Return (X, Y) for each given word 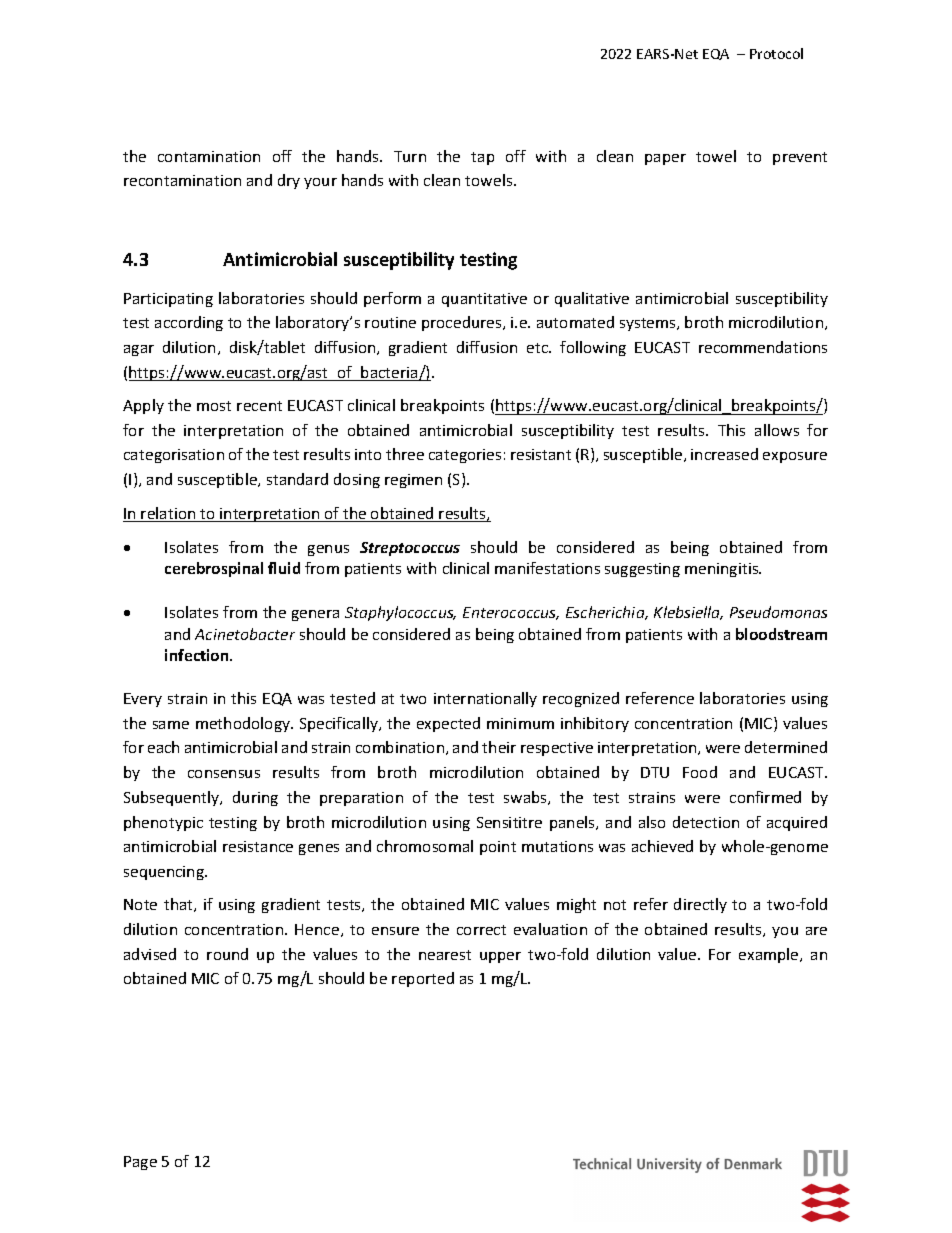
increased (724, 454)
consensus (224, 774)
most (214, 406)
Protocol (776, 53)
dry (289, 181)
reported (423, 979)
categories (465, 456)
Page (140, 1163)
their (499, 747)
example (770, 955)
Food (700, 772)
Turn (410, 156)
